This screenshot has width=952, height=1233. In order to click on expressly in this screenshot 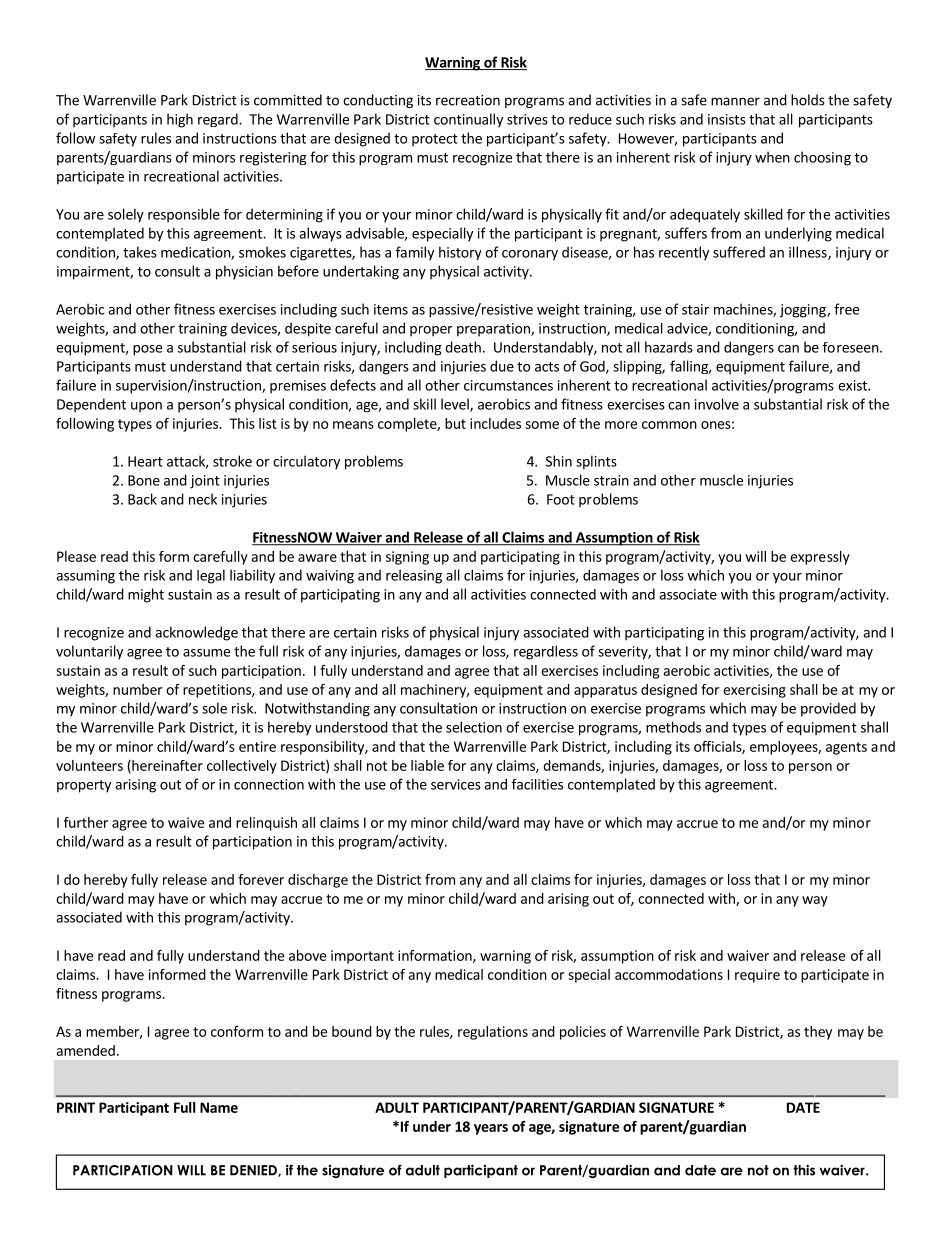, I will do `click(820, 558)`.
